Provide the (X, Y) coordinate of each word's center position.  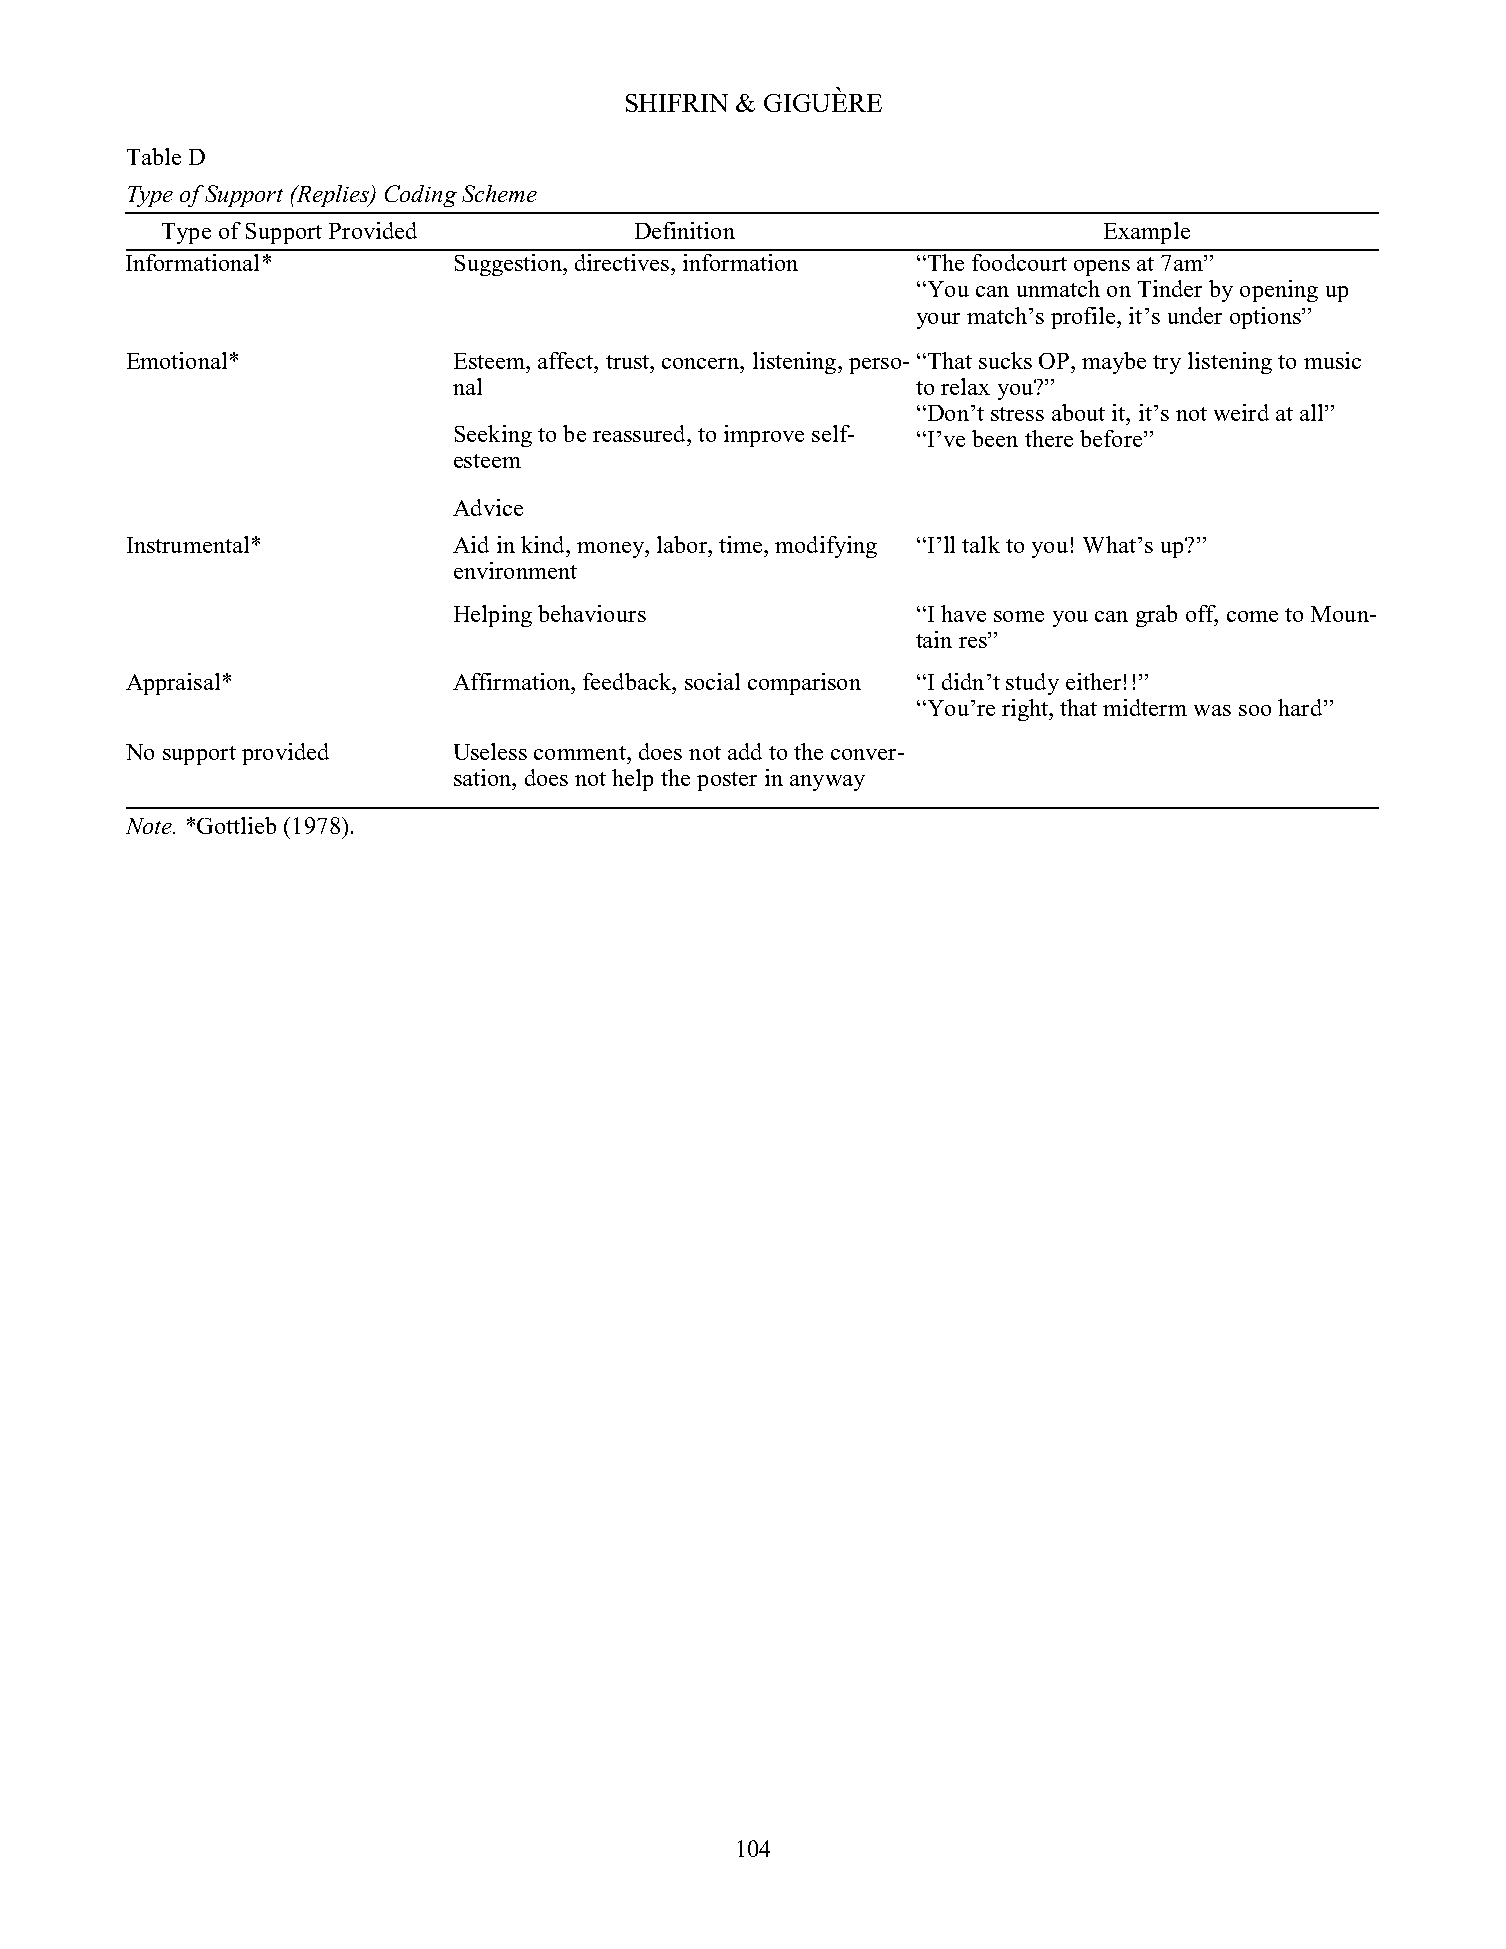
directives (622, 262)
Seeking (493, 436)
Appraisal (173, 684)
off (1202, 615)
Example (1147, 233)
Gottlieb (236, 825)
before (1112, 438)
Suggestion (509, 265)
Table (154, 156)
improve (764, 436)
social (712, 681)
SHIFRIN (677, 103)
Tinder (1170, 288)
